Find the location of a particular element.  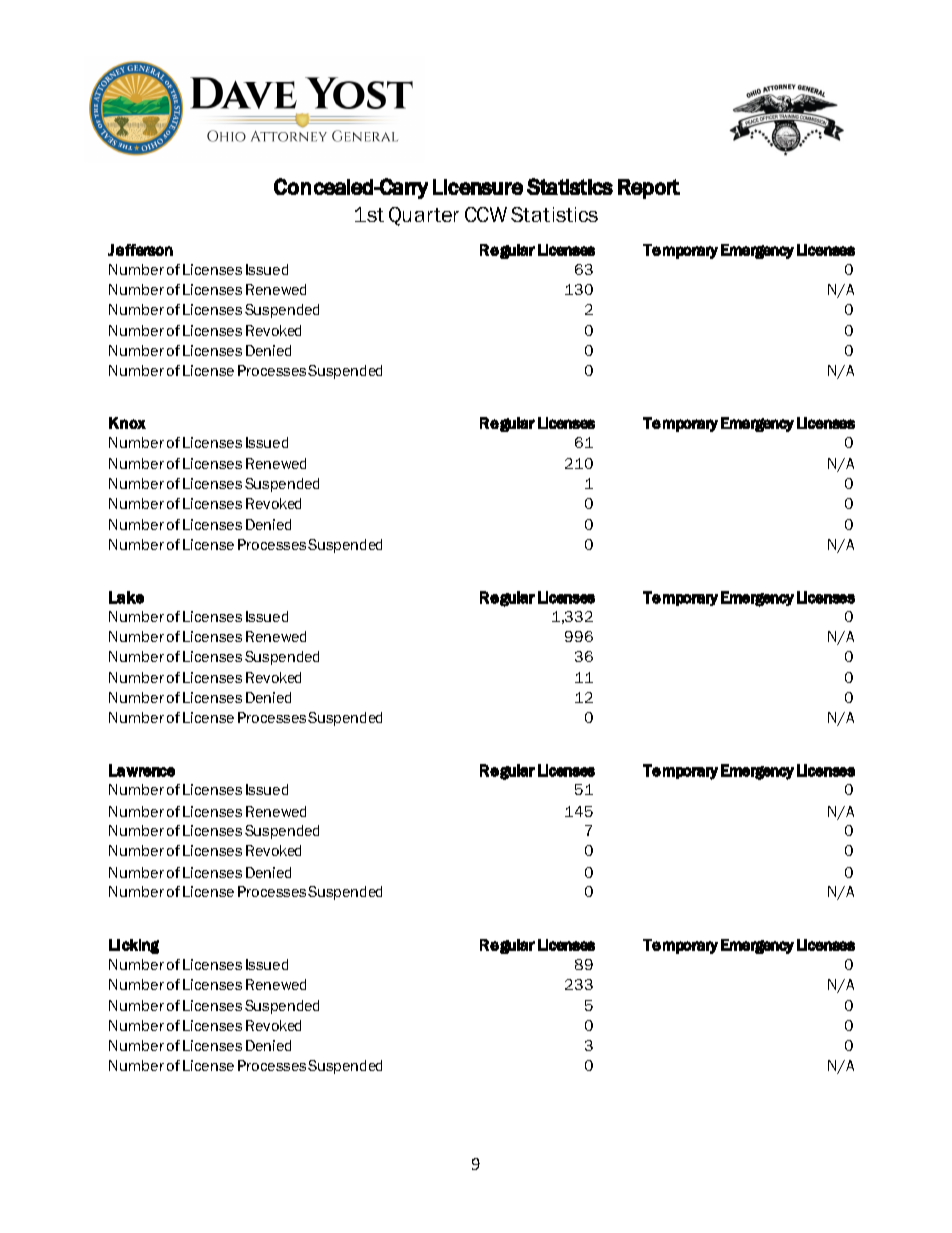

Lawrence is located at coordinates (142, 770).
